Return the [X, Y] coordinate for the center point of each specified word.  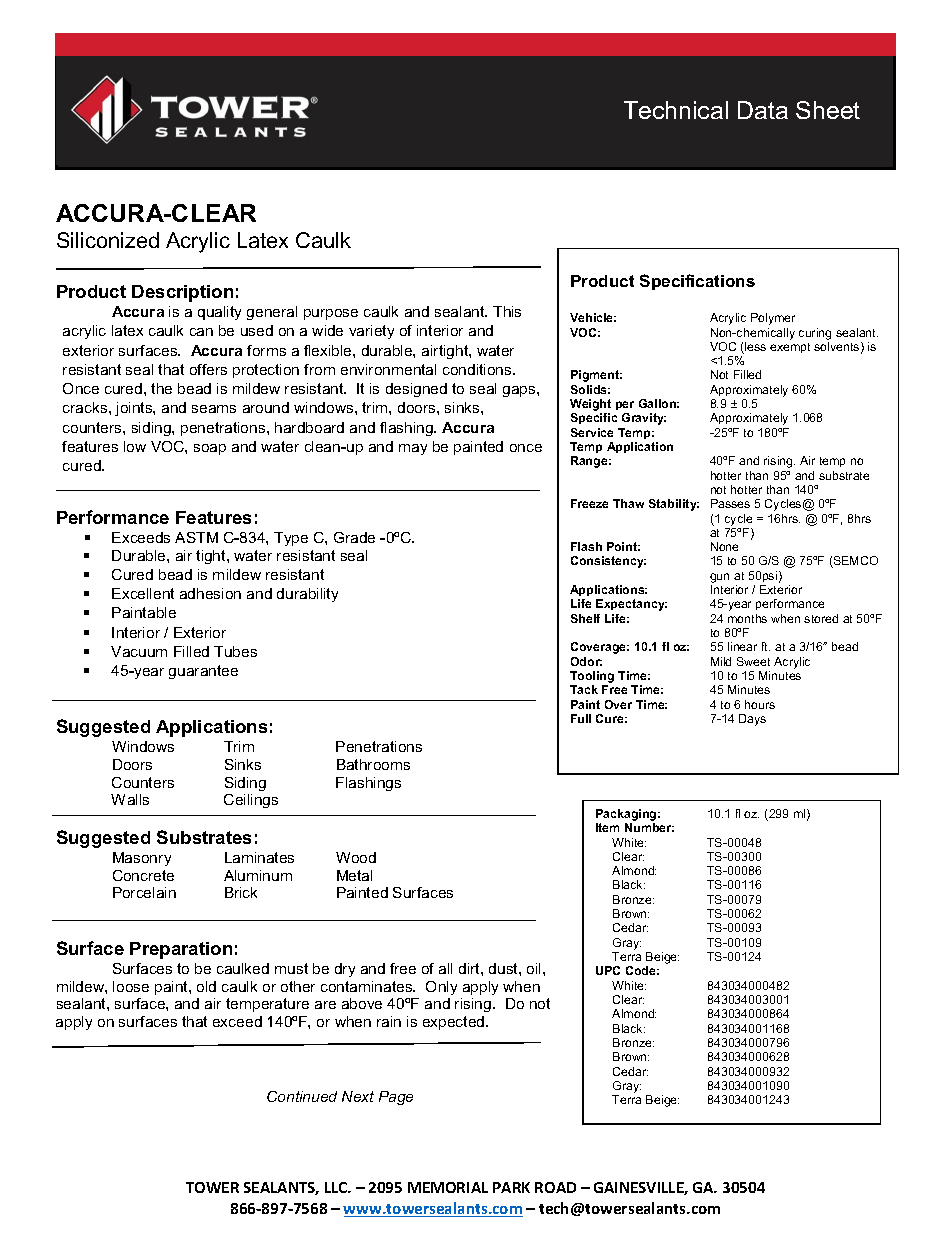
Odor [586, 661]
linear [742, 646]
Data [763, 110]
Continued [302, 1096]
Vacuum [139, 651]
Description [182, 293]
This [507, 311]
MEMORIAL [448, 1187]
